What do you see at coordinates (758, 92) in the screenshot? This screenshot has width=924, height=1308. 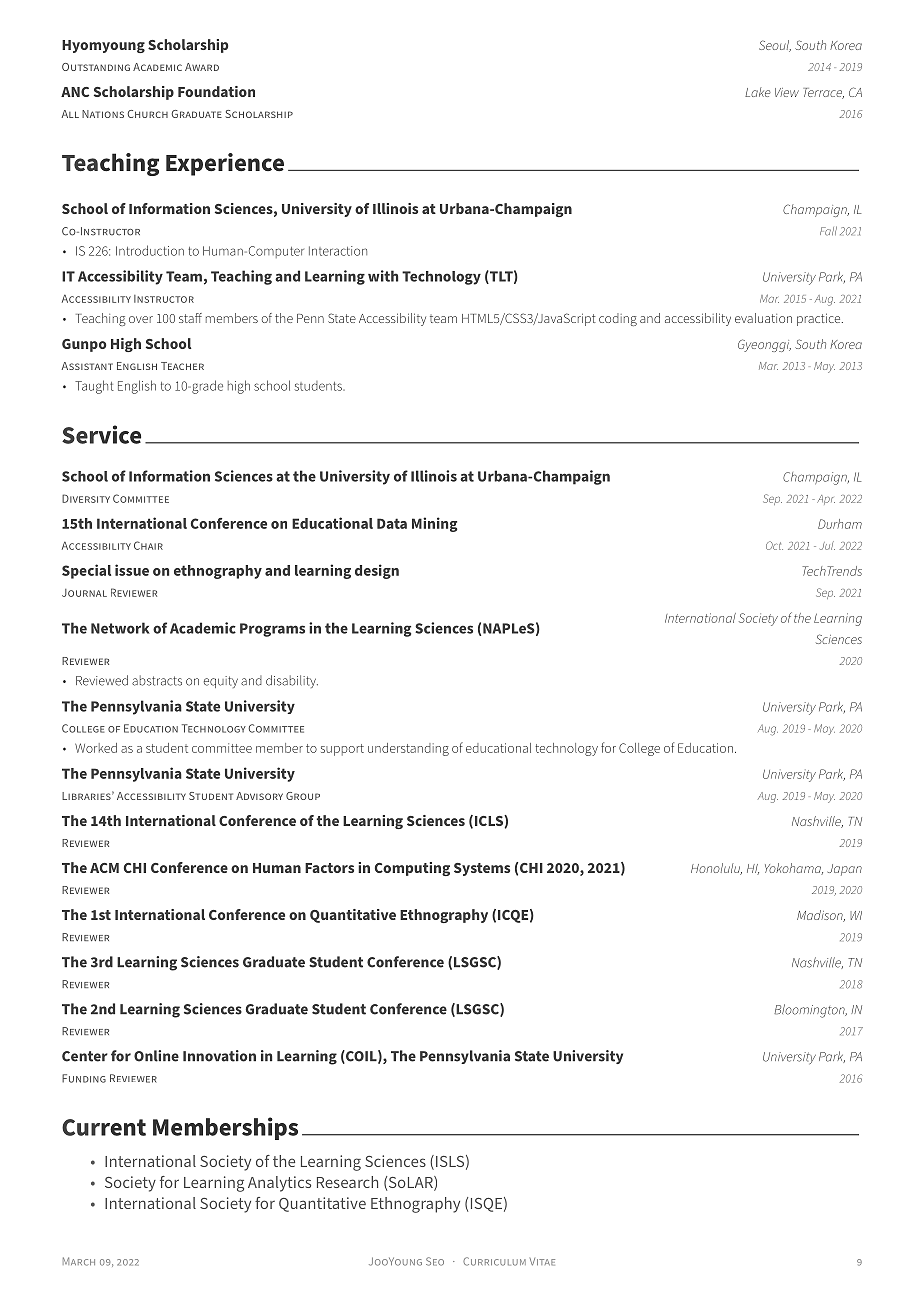 I see `Lake` at bounding box center [758, 92].
